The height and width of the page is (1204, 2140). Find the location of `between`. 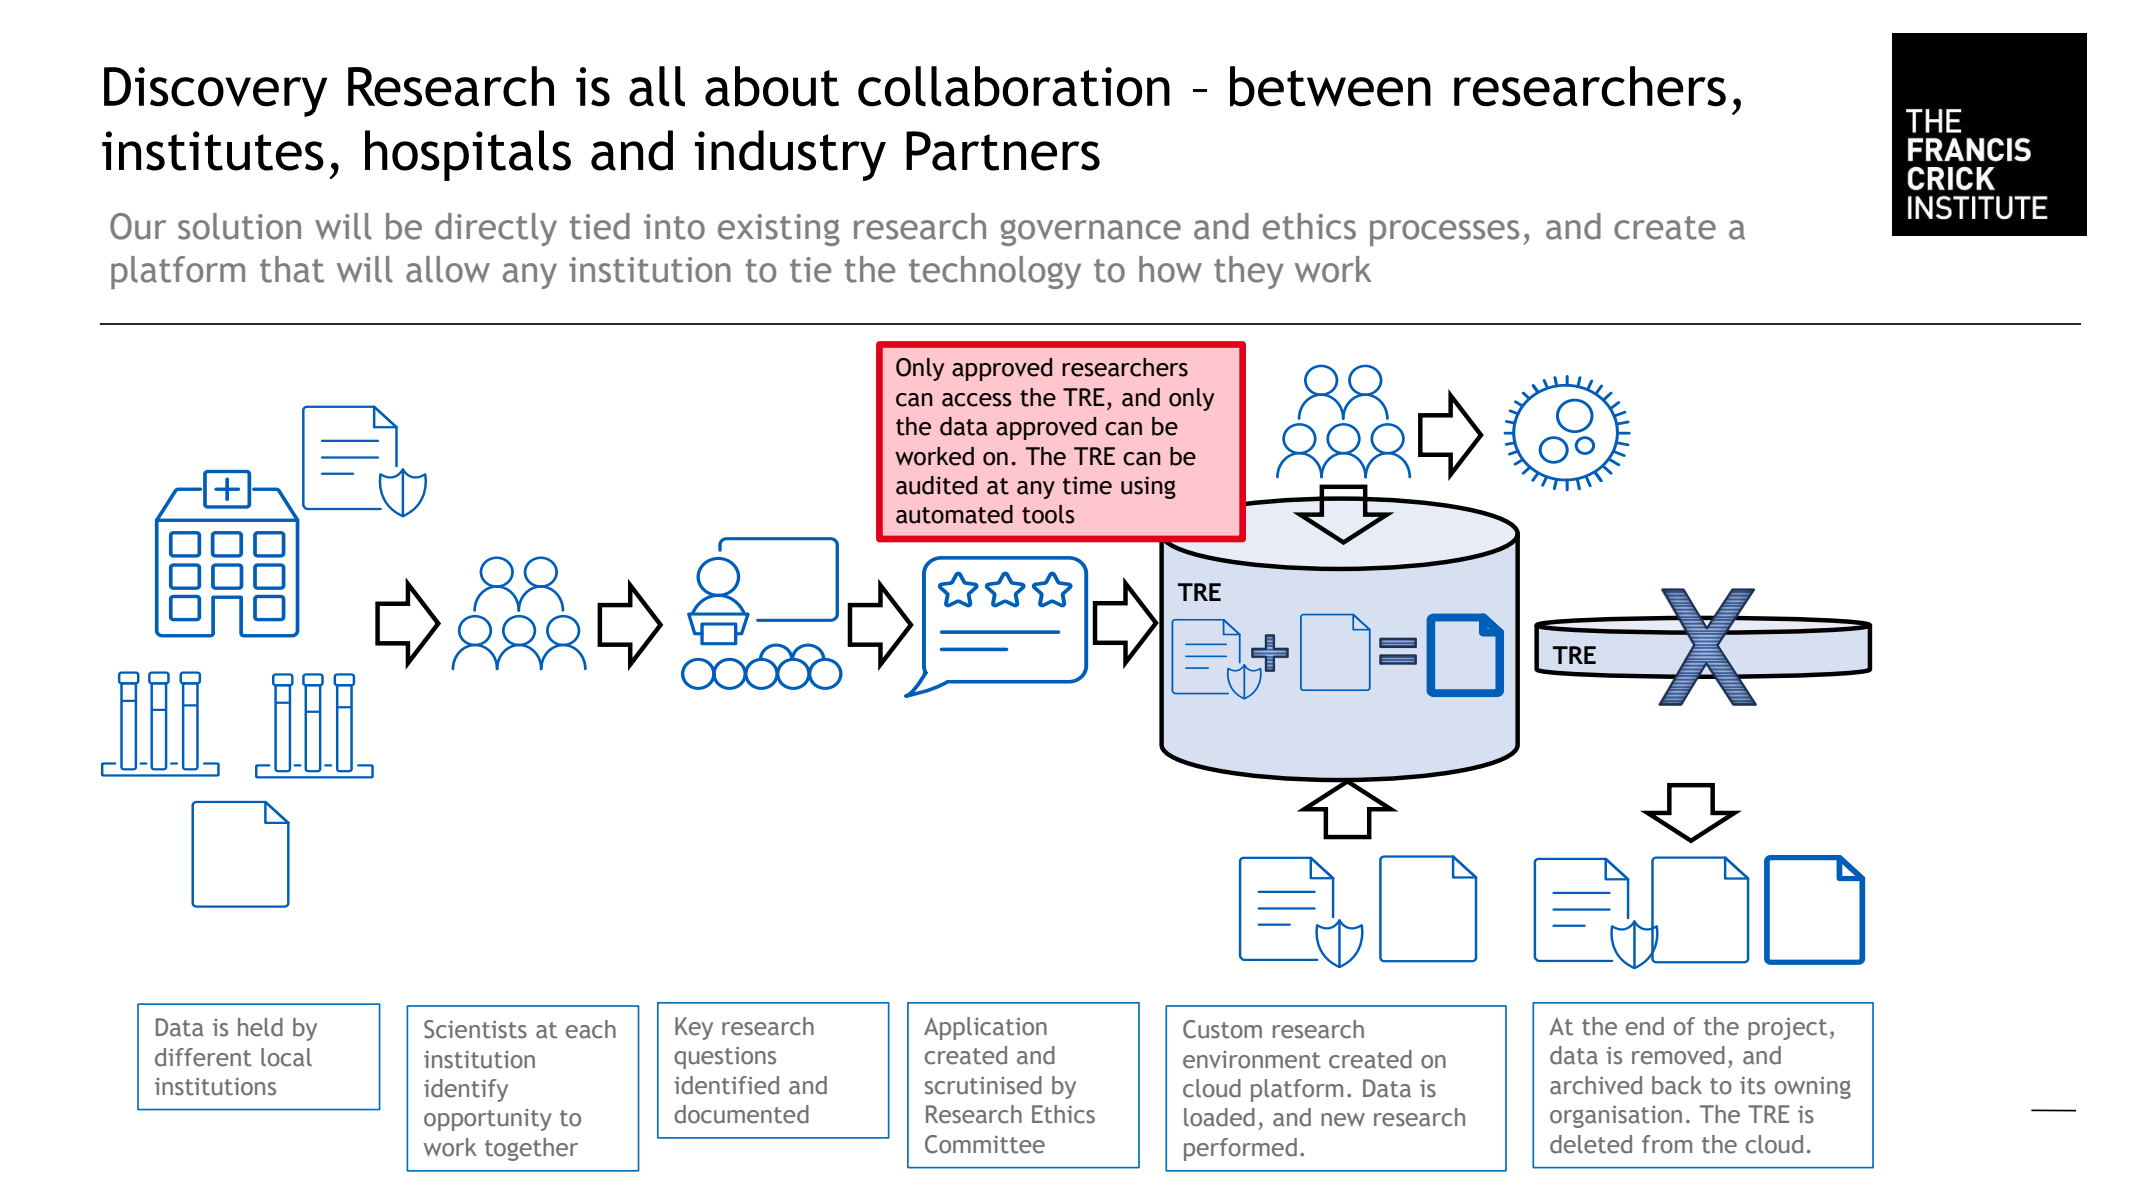

between is located at coordinates (1330, 86).
